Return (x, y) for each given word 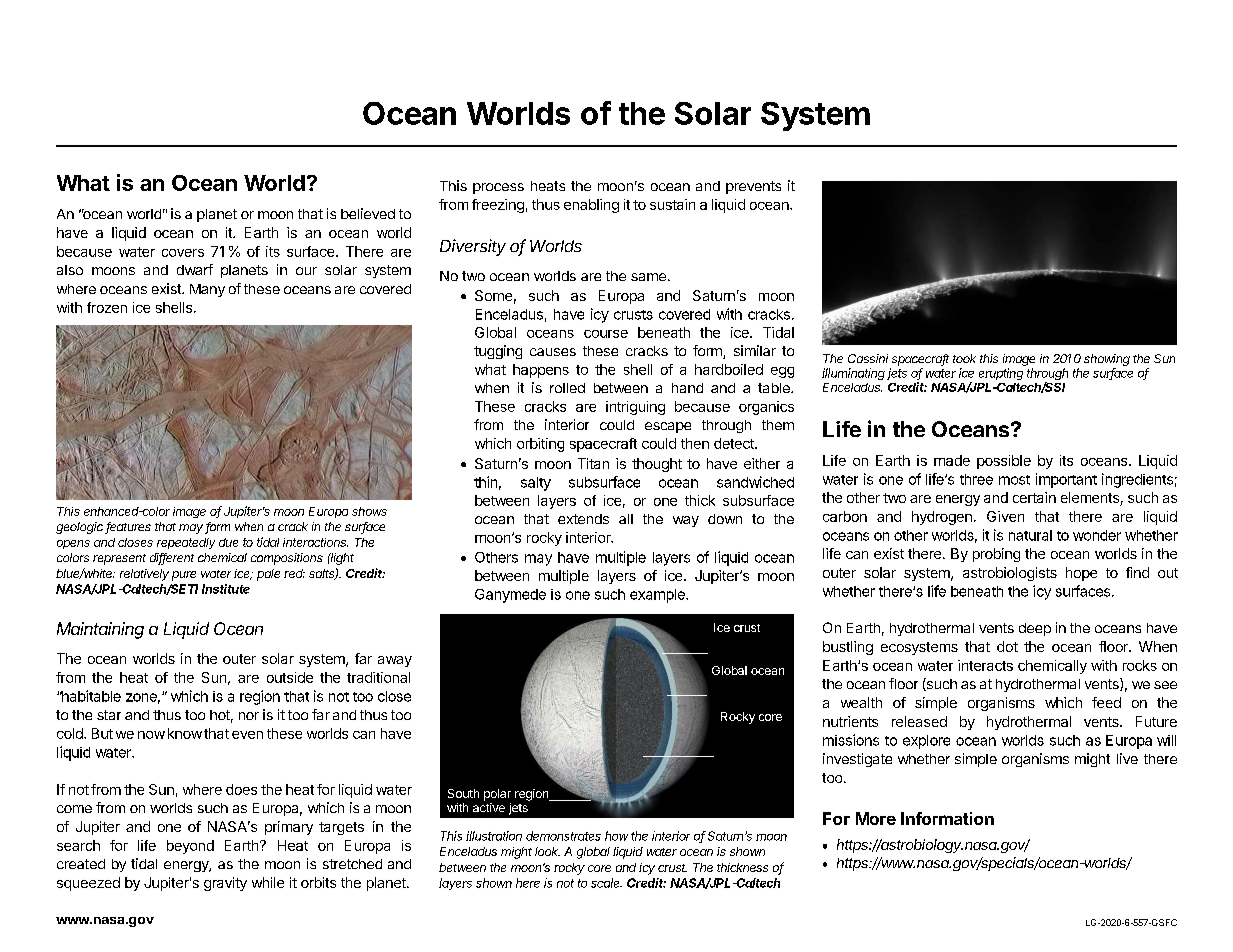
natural (1030, 535)
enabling (591, 206)
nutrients (850, 721)
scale (606, 883)
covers (183, 253)
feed (1106, 702)
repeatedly (186, 543)
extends (583, 519)
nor (249, 716)
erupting (1001, 374)
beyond (190, 847)
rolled (567, 388)
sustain (672, 204)
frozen (107, 307)
